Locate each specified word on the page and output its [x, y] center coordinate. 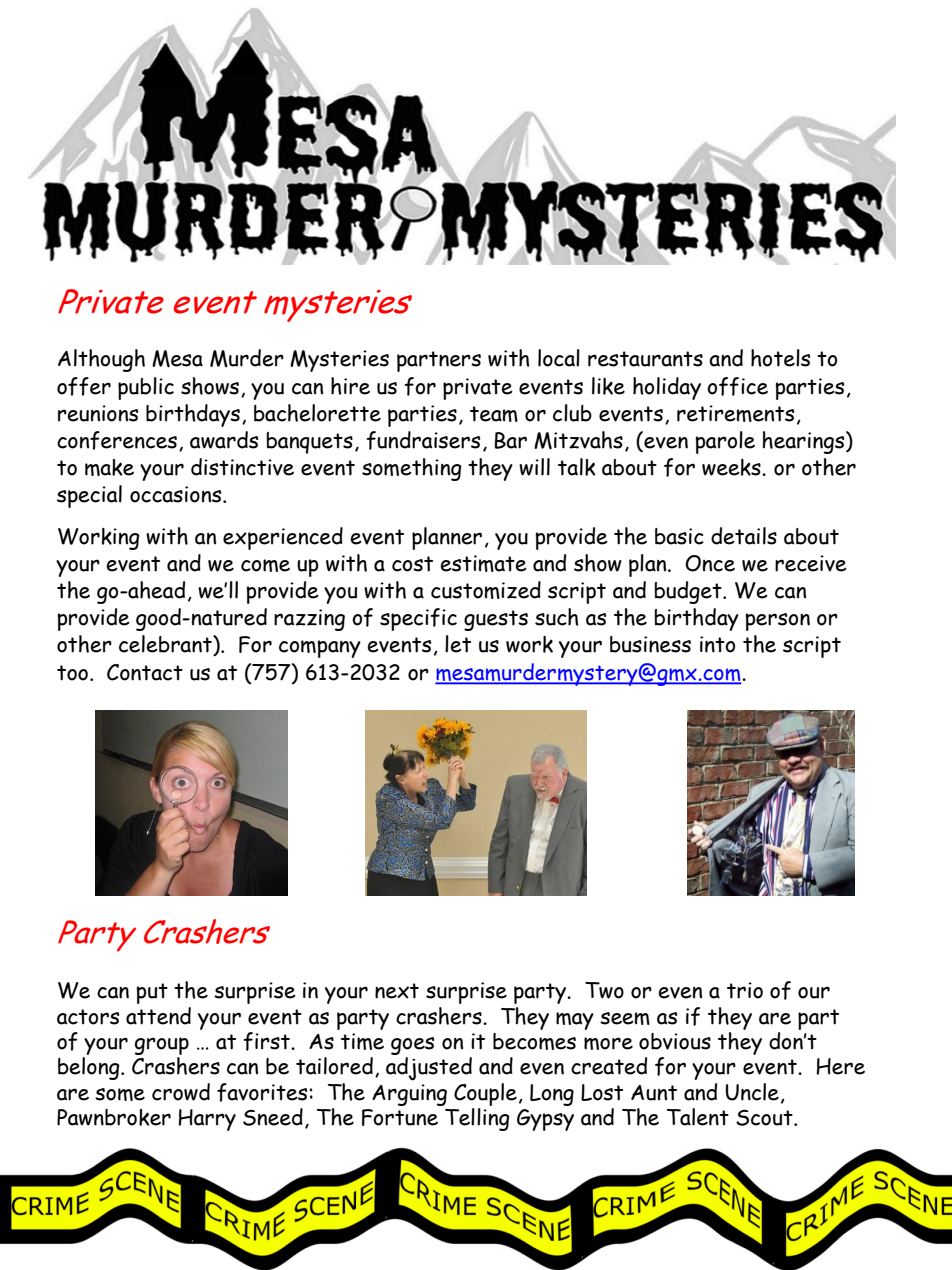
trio [745, 990]
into [717, 644]
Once [710, 563]
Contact [145, 672]
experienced [283, 538]
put [152, 993]
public [146, 388]
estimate [483, 563]
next [397, 991]
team [494, 414]
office [737, 386]
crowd [181, 1092]
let [458, 644]
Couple [485, 1094]
